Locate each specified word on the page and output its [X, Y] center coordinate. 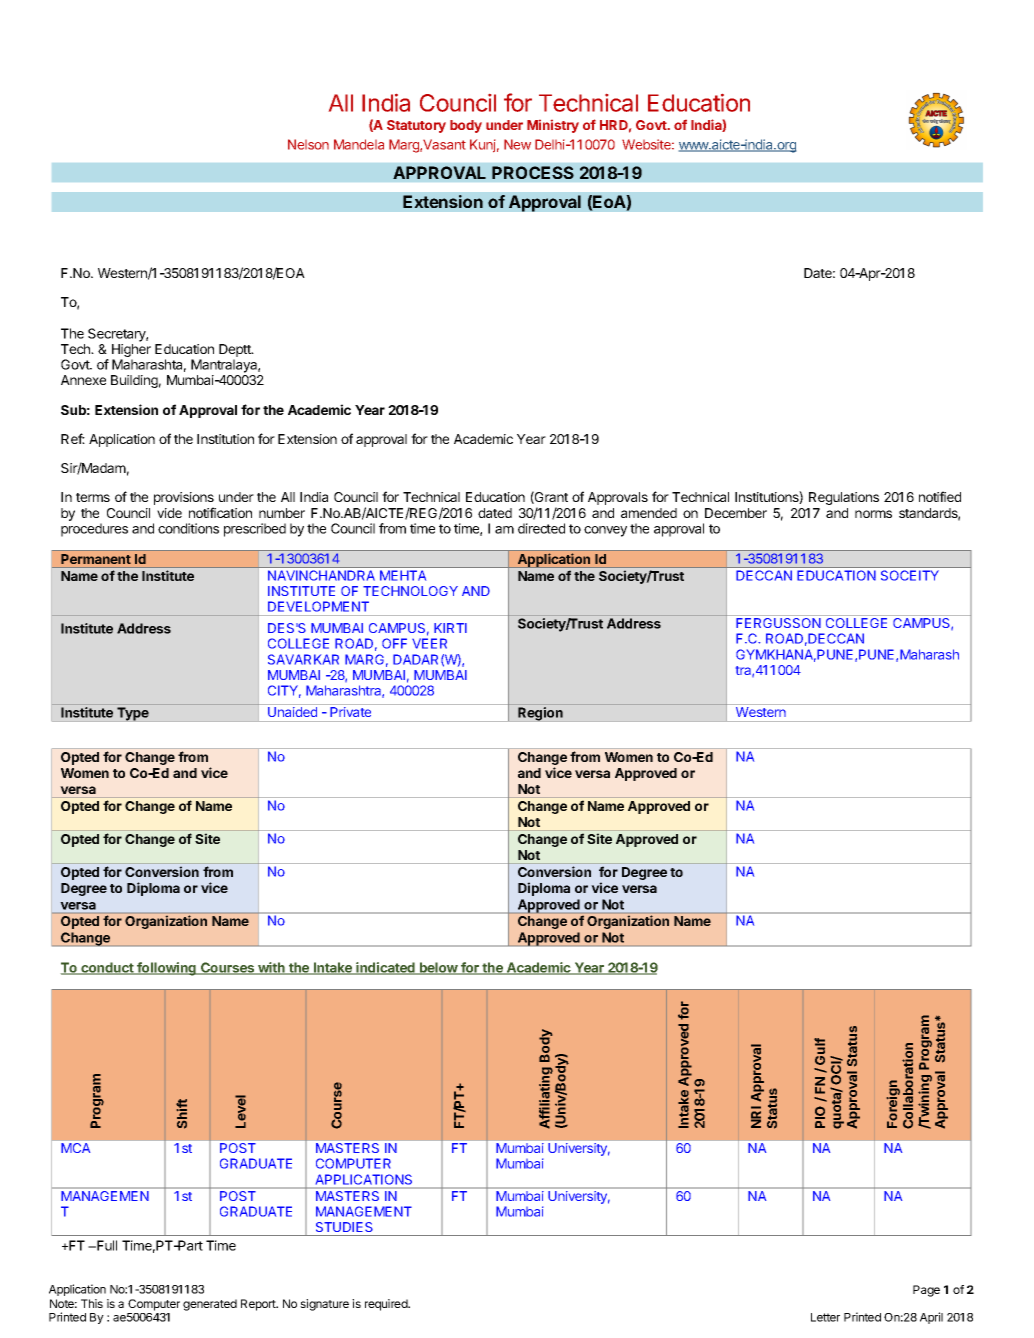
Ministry [553, 126]
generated [210, 1305]
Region [540, 714]
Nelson [308, 144]
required [387, 1305]
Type [133, 714]
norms [873, 514]
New [517, 144]
